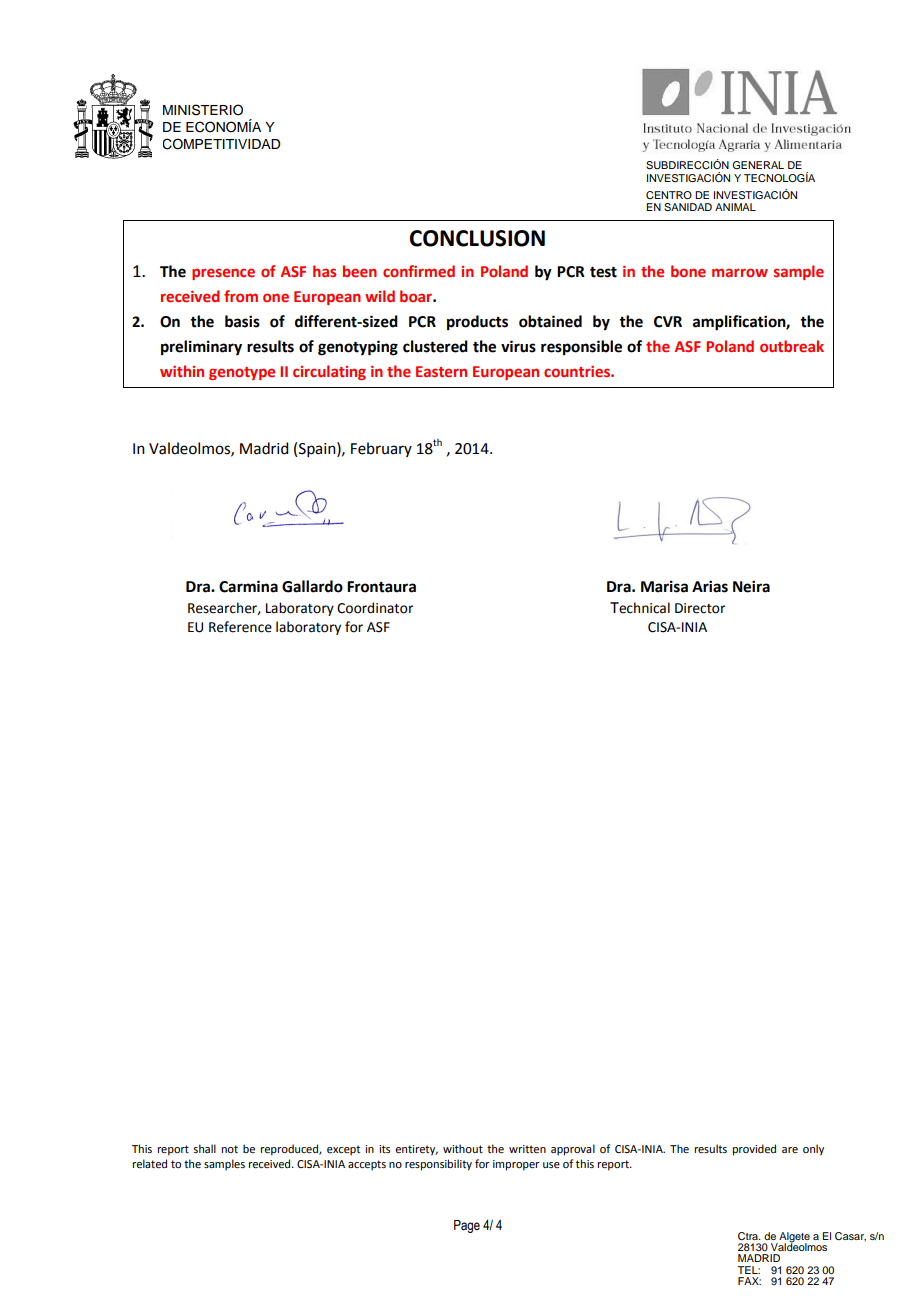 The width and height of the image is (924, 1308). What do you see at coordinates (463, 1148) in the image?
I see `without` at bounding box center [463, 1148].
